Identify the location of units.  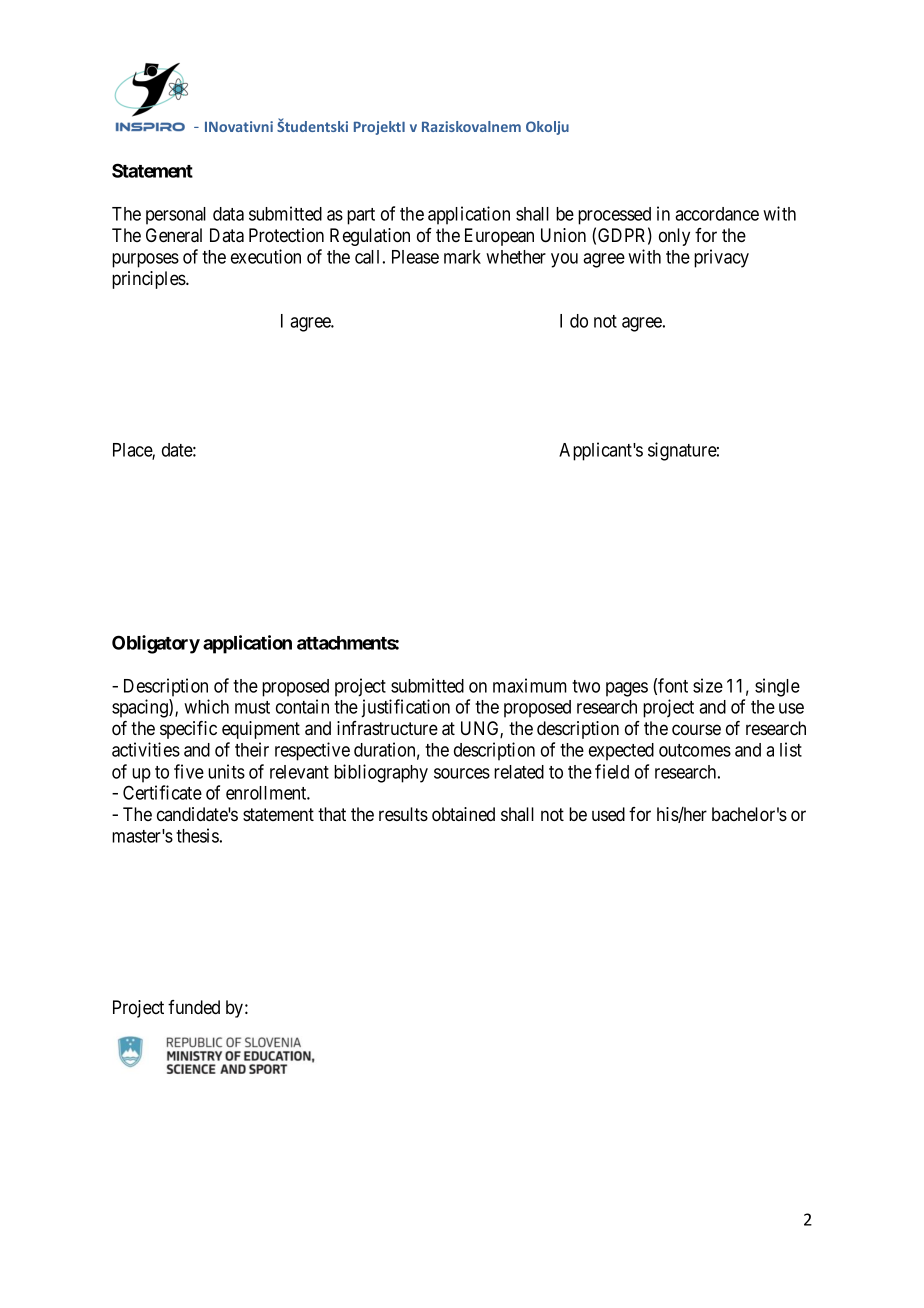
(226, 771).
